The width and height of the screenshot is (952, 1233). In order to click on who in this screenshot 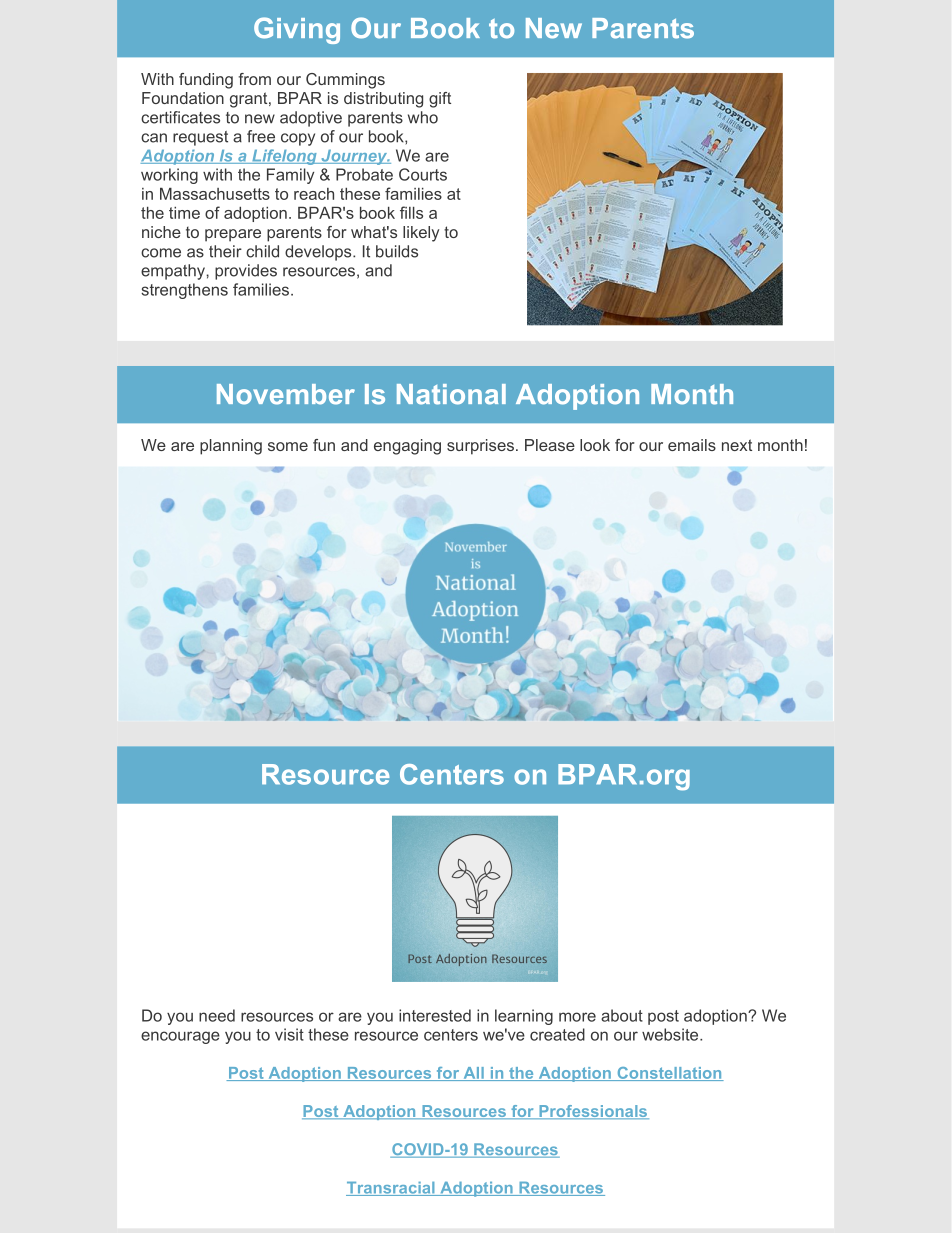, I will do `click(423, 117)`.
